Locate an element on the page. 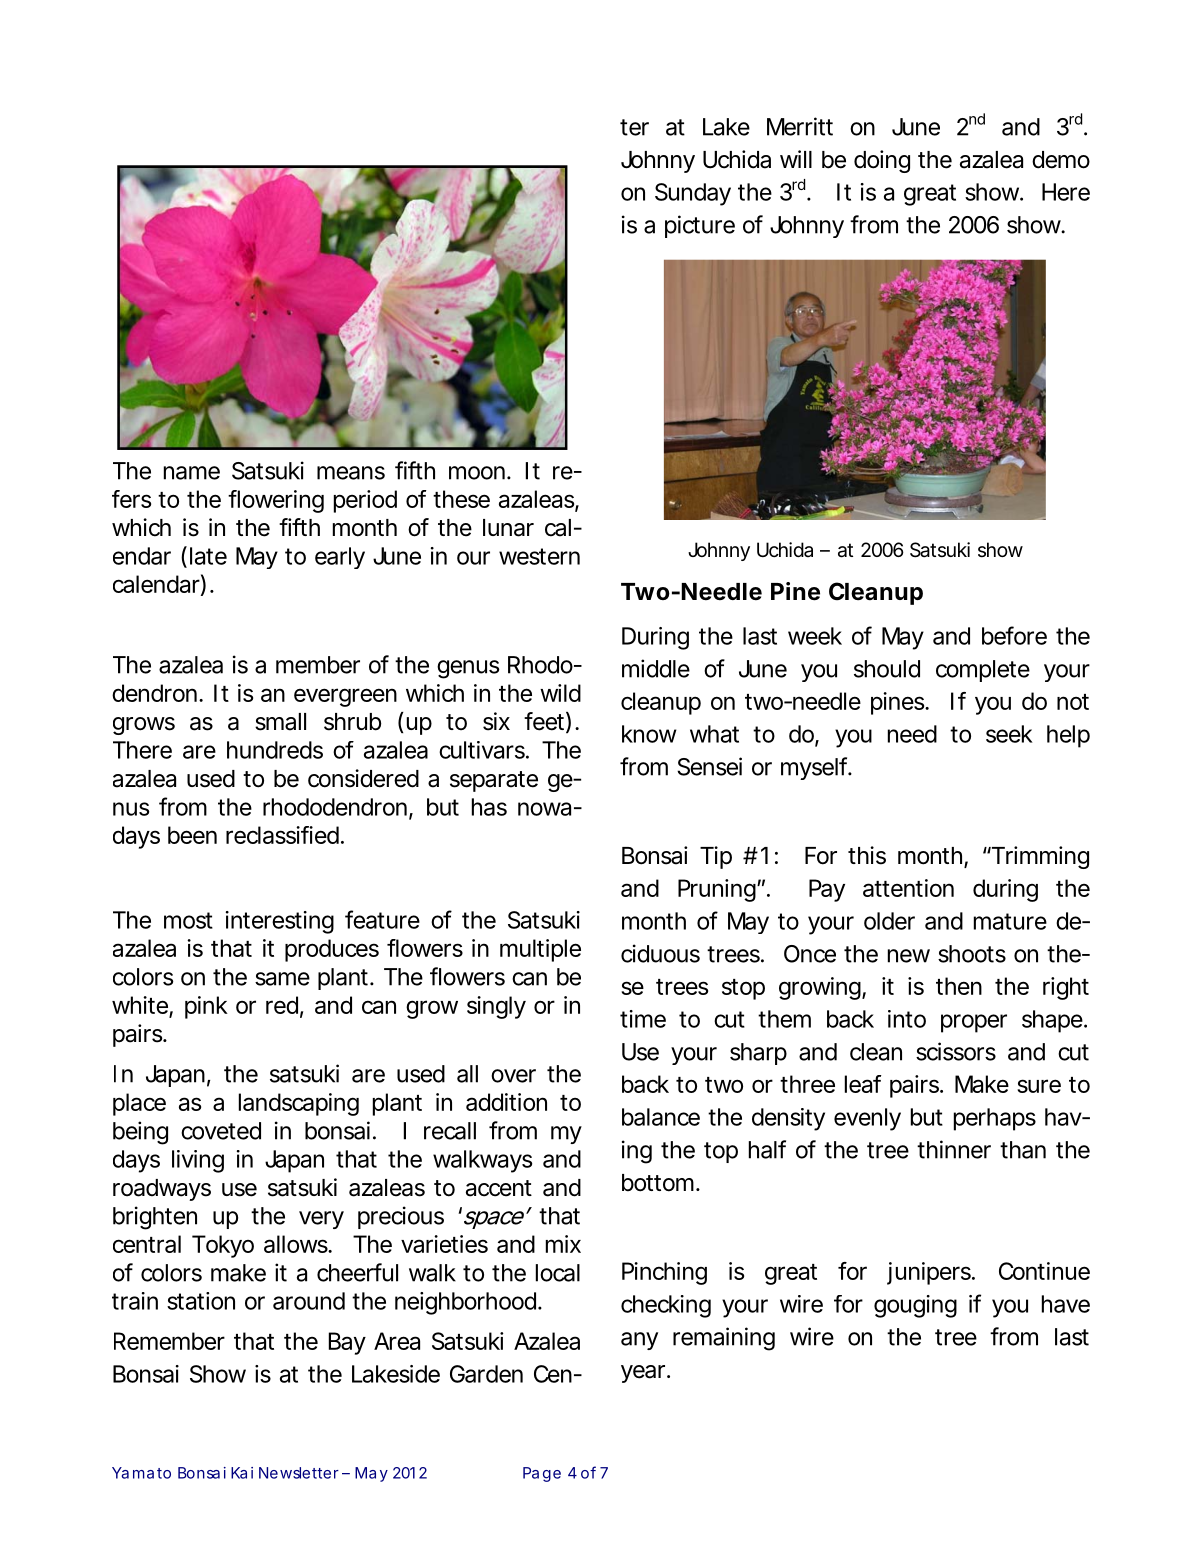 The image size is (1201, 1554). Sunday is located at coordinates (693, 194).
